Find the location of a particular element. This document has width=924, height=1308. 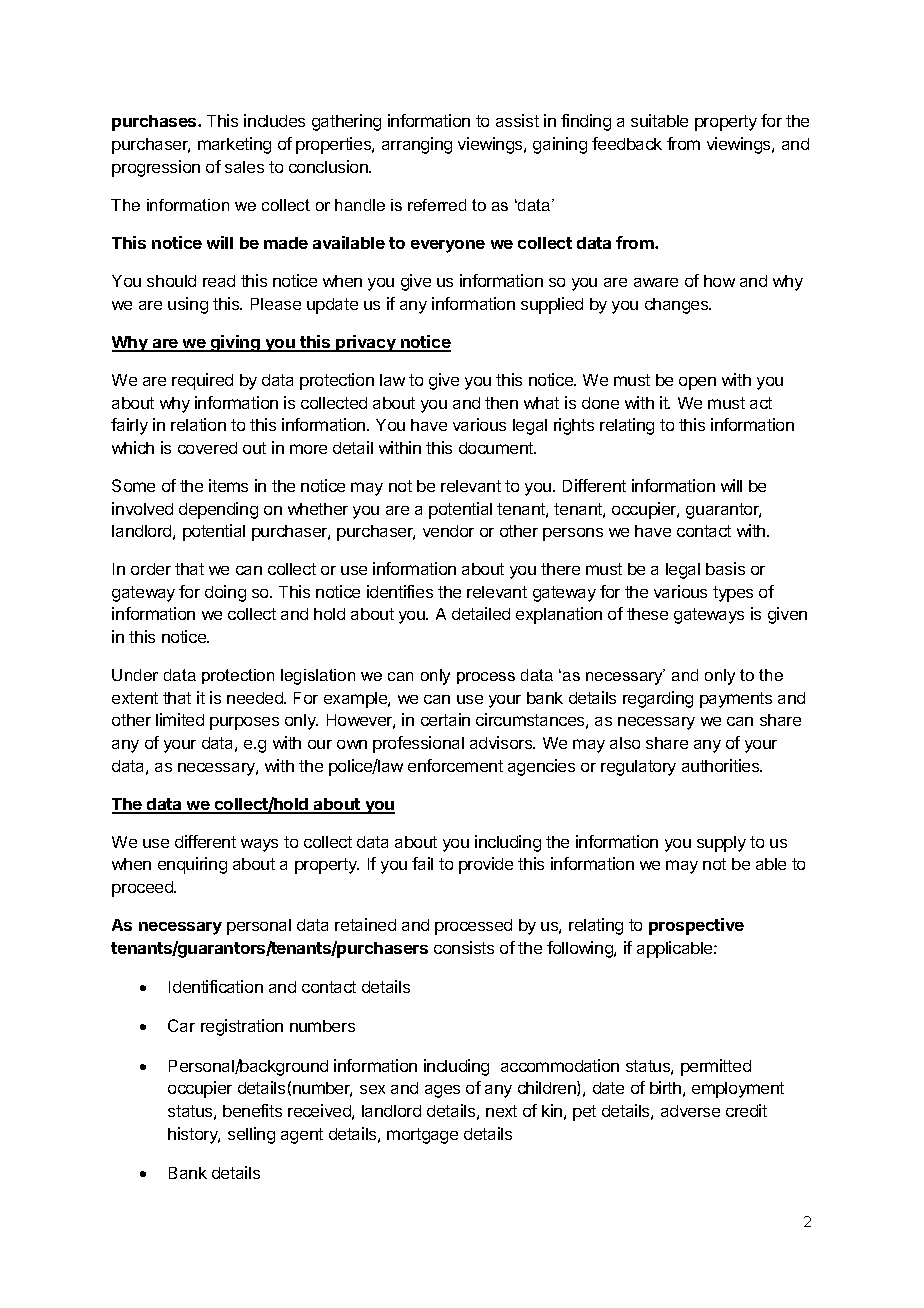

ages is located at coordinates (442, 1091).
